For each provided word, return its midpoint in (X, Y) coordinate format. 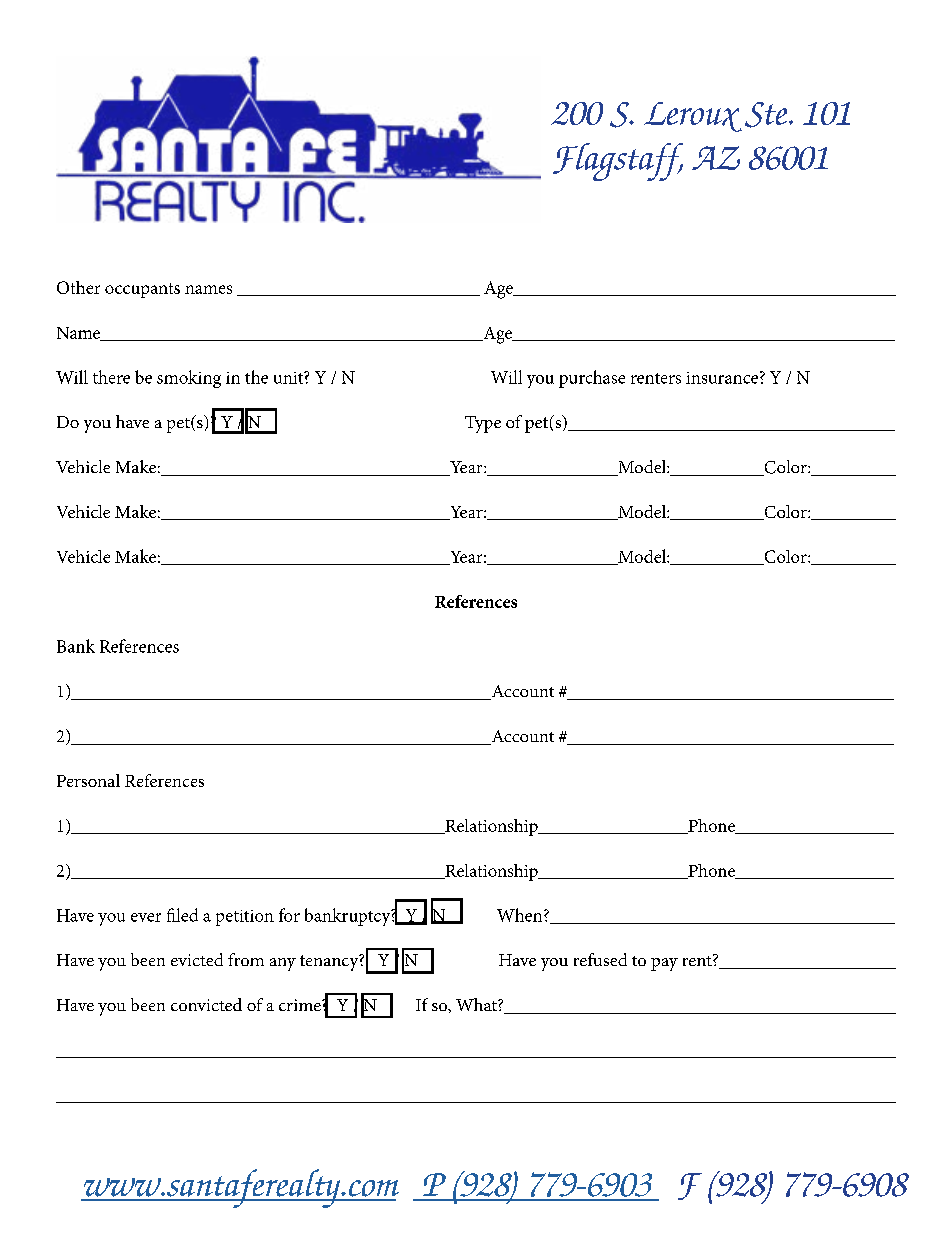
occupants (142, 290)
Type (483, 424)
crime (301, 1005)
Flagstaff (618, 162)
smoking (189, 379)
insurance (722, 378)
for (289, 915)
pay (664, 964)
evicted (197, 959)
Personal (88, 780)
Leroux (693, 117)
